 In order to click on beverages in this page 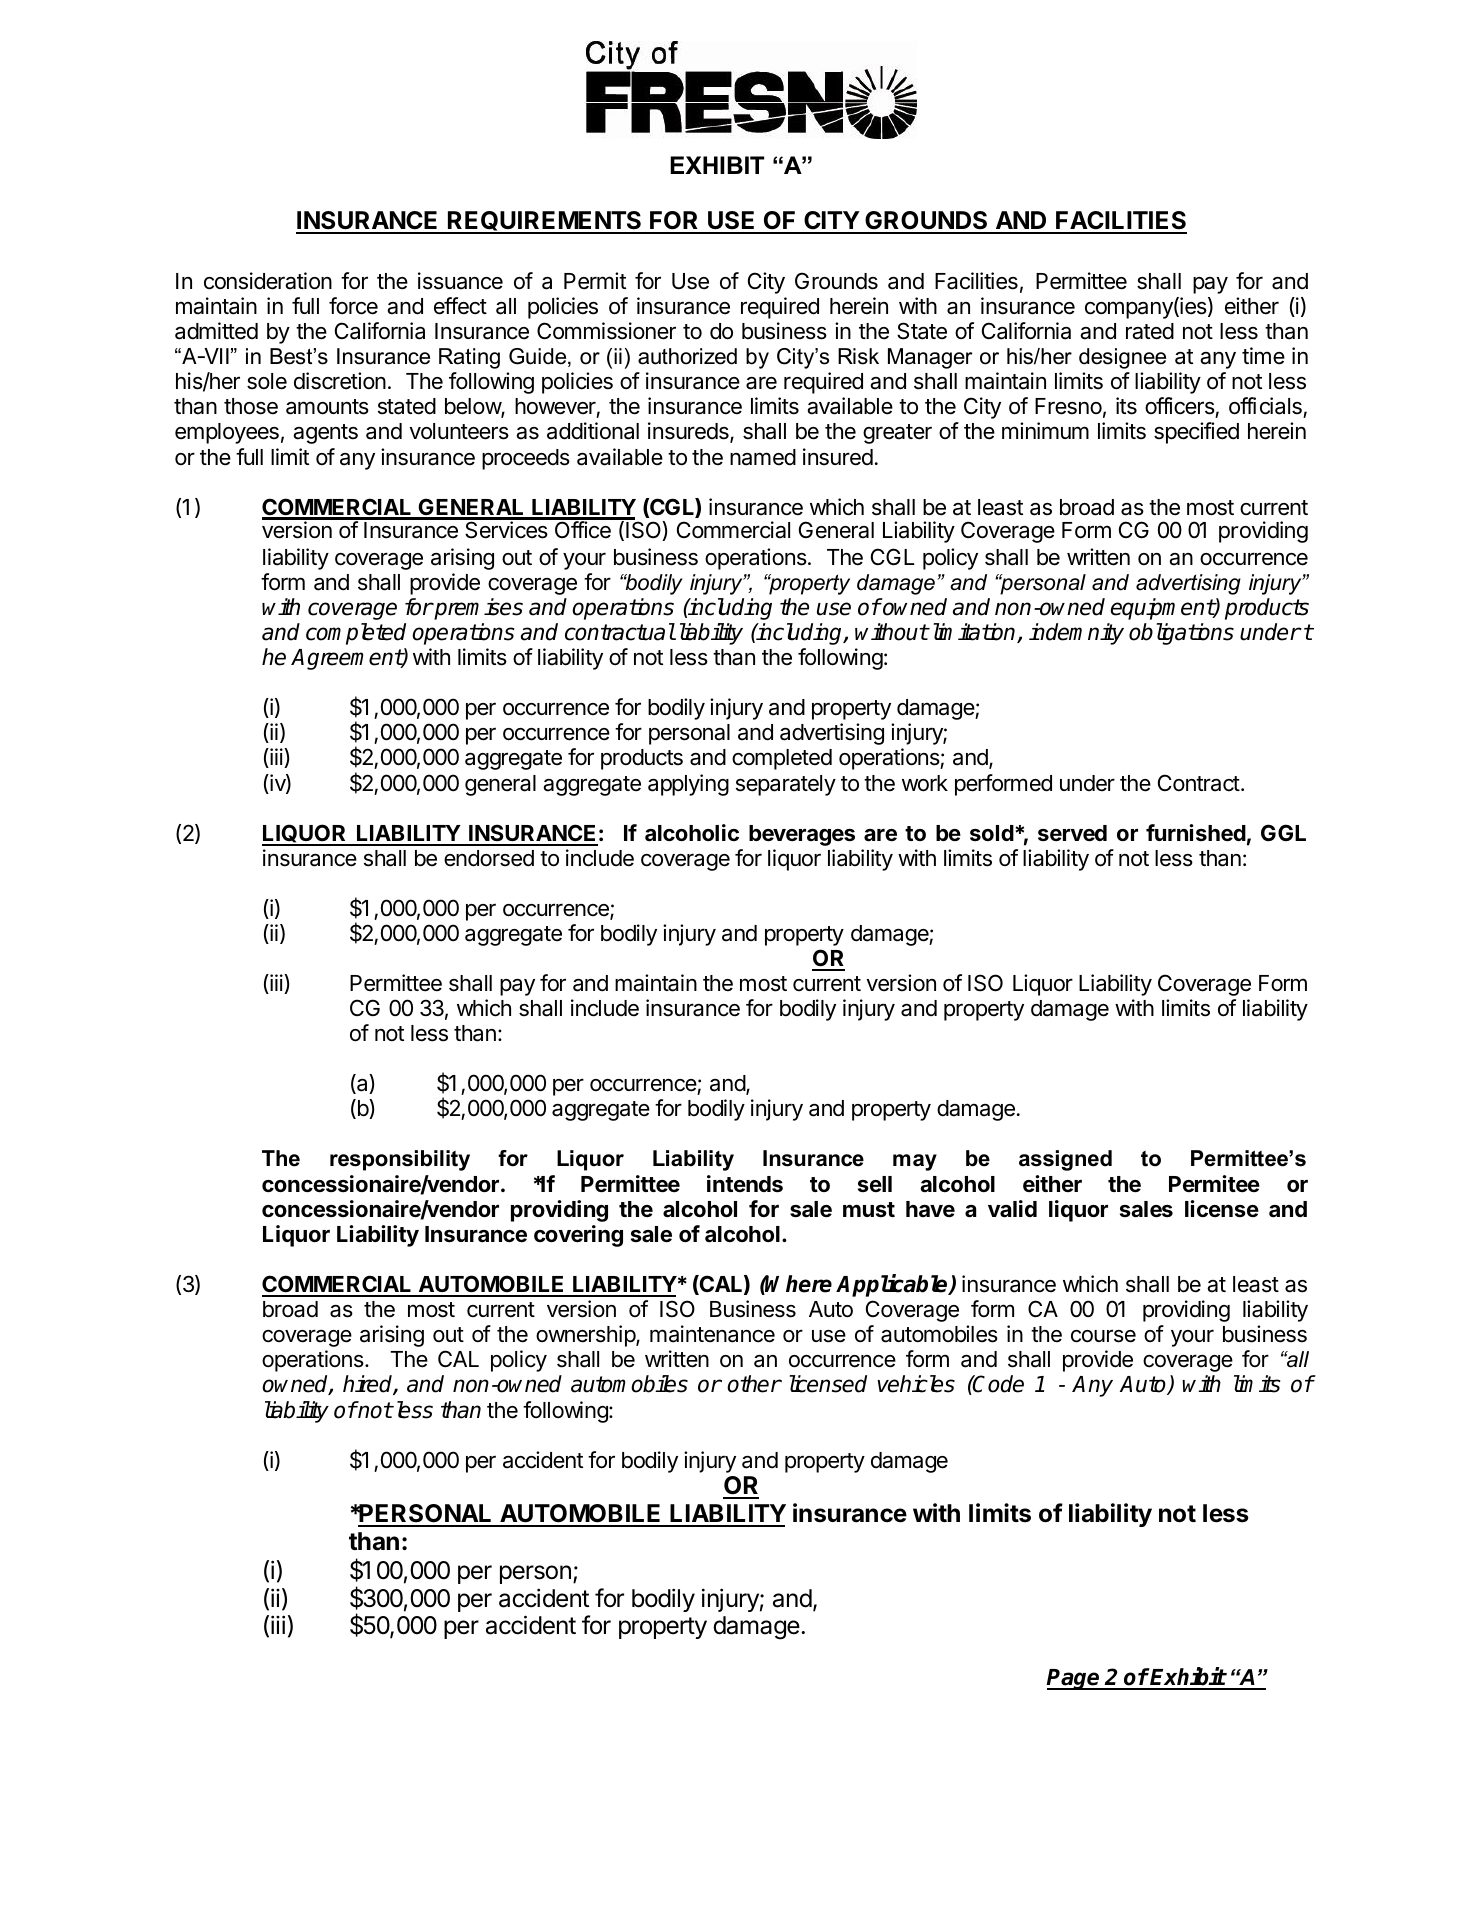, I will do `click(802, 835)`.
